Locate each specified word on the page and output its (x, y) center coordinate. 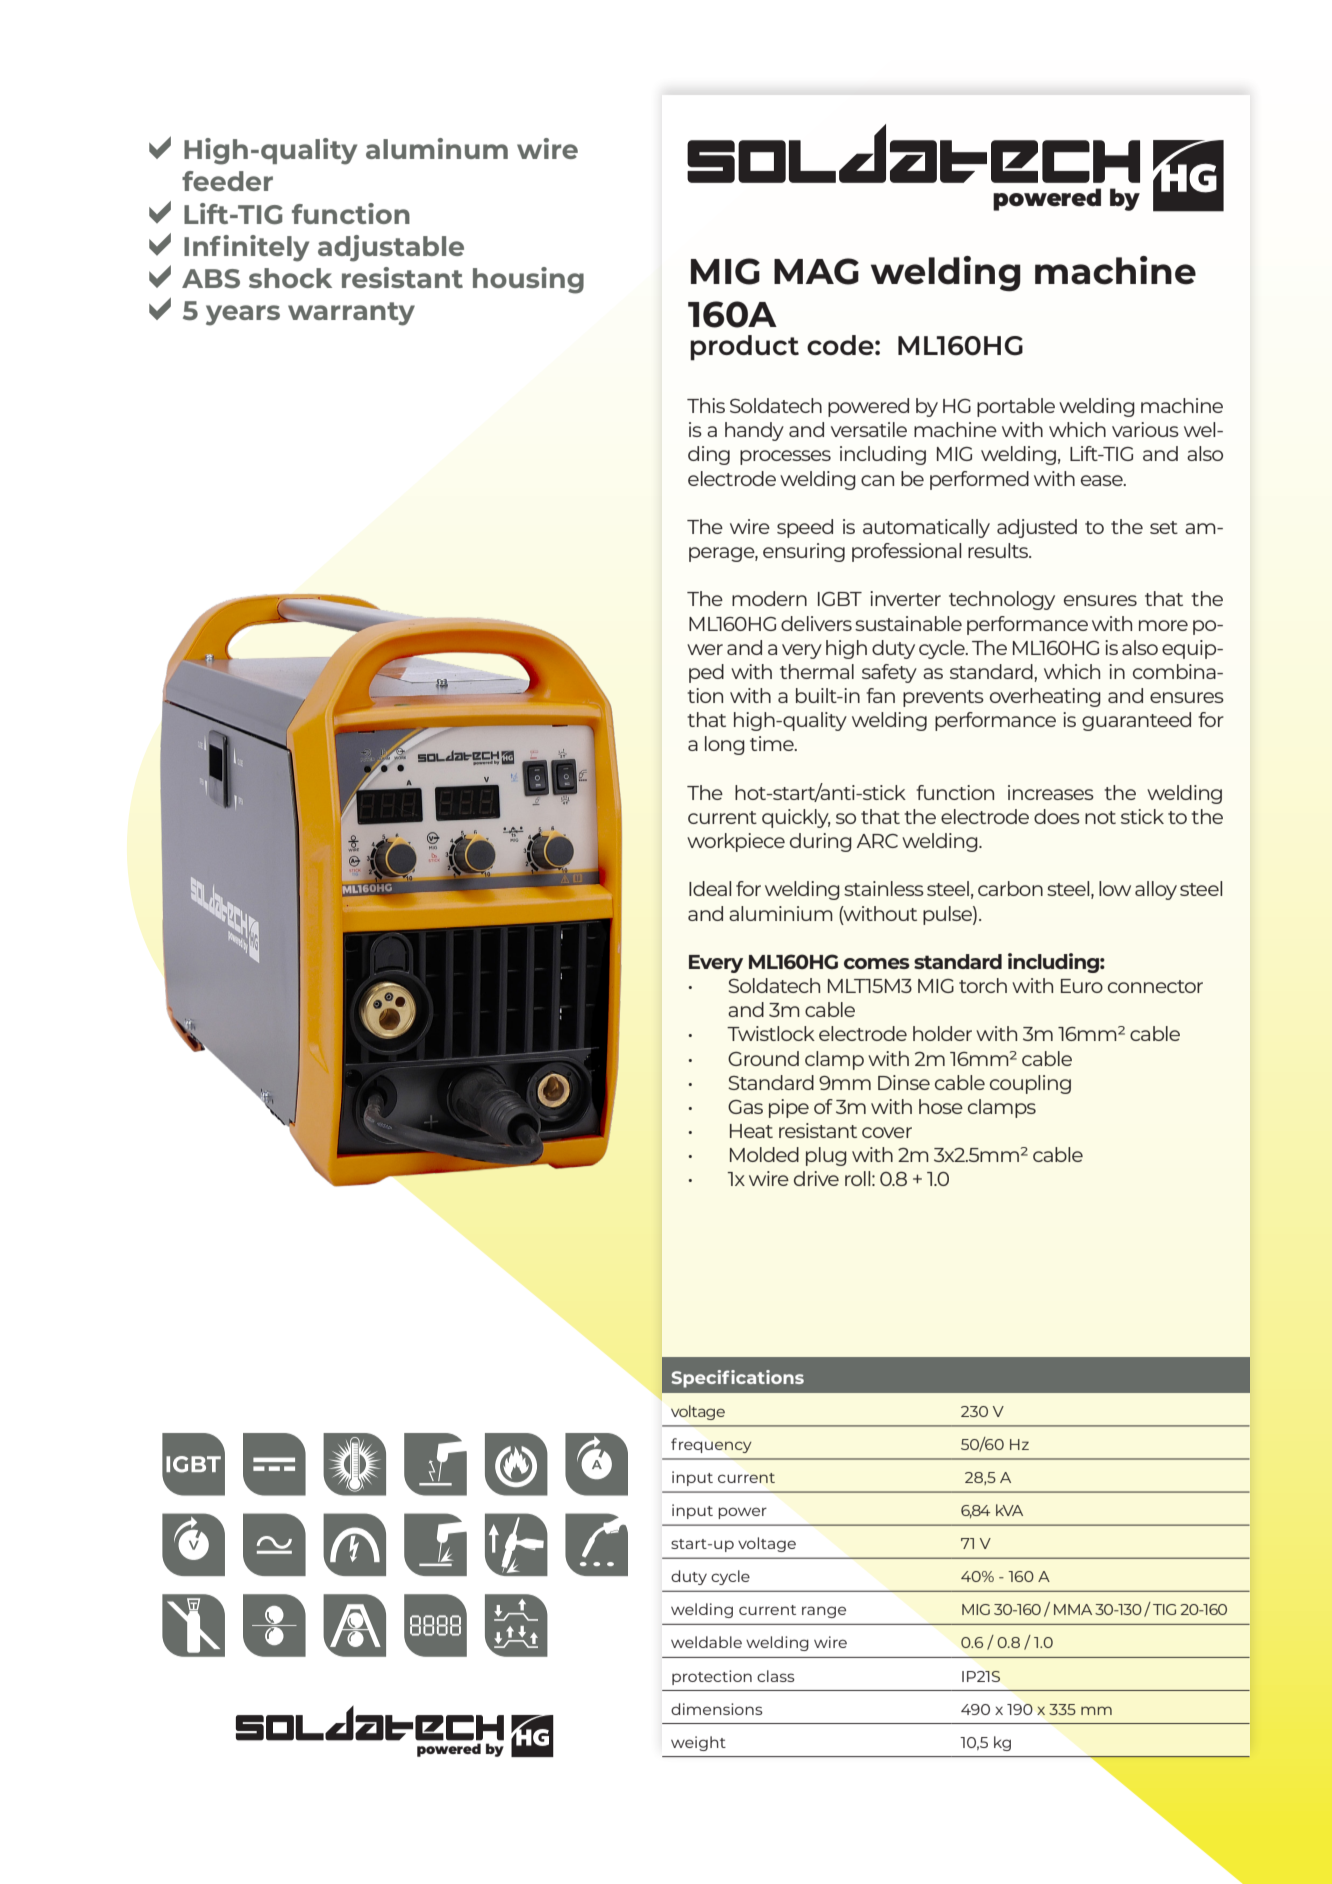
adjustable (391, 248)
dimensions (717, 1709)
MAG (816, 271)
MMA (1073, 1609)
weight (698, 1743)
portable (1016, 407)
